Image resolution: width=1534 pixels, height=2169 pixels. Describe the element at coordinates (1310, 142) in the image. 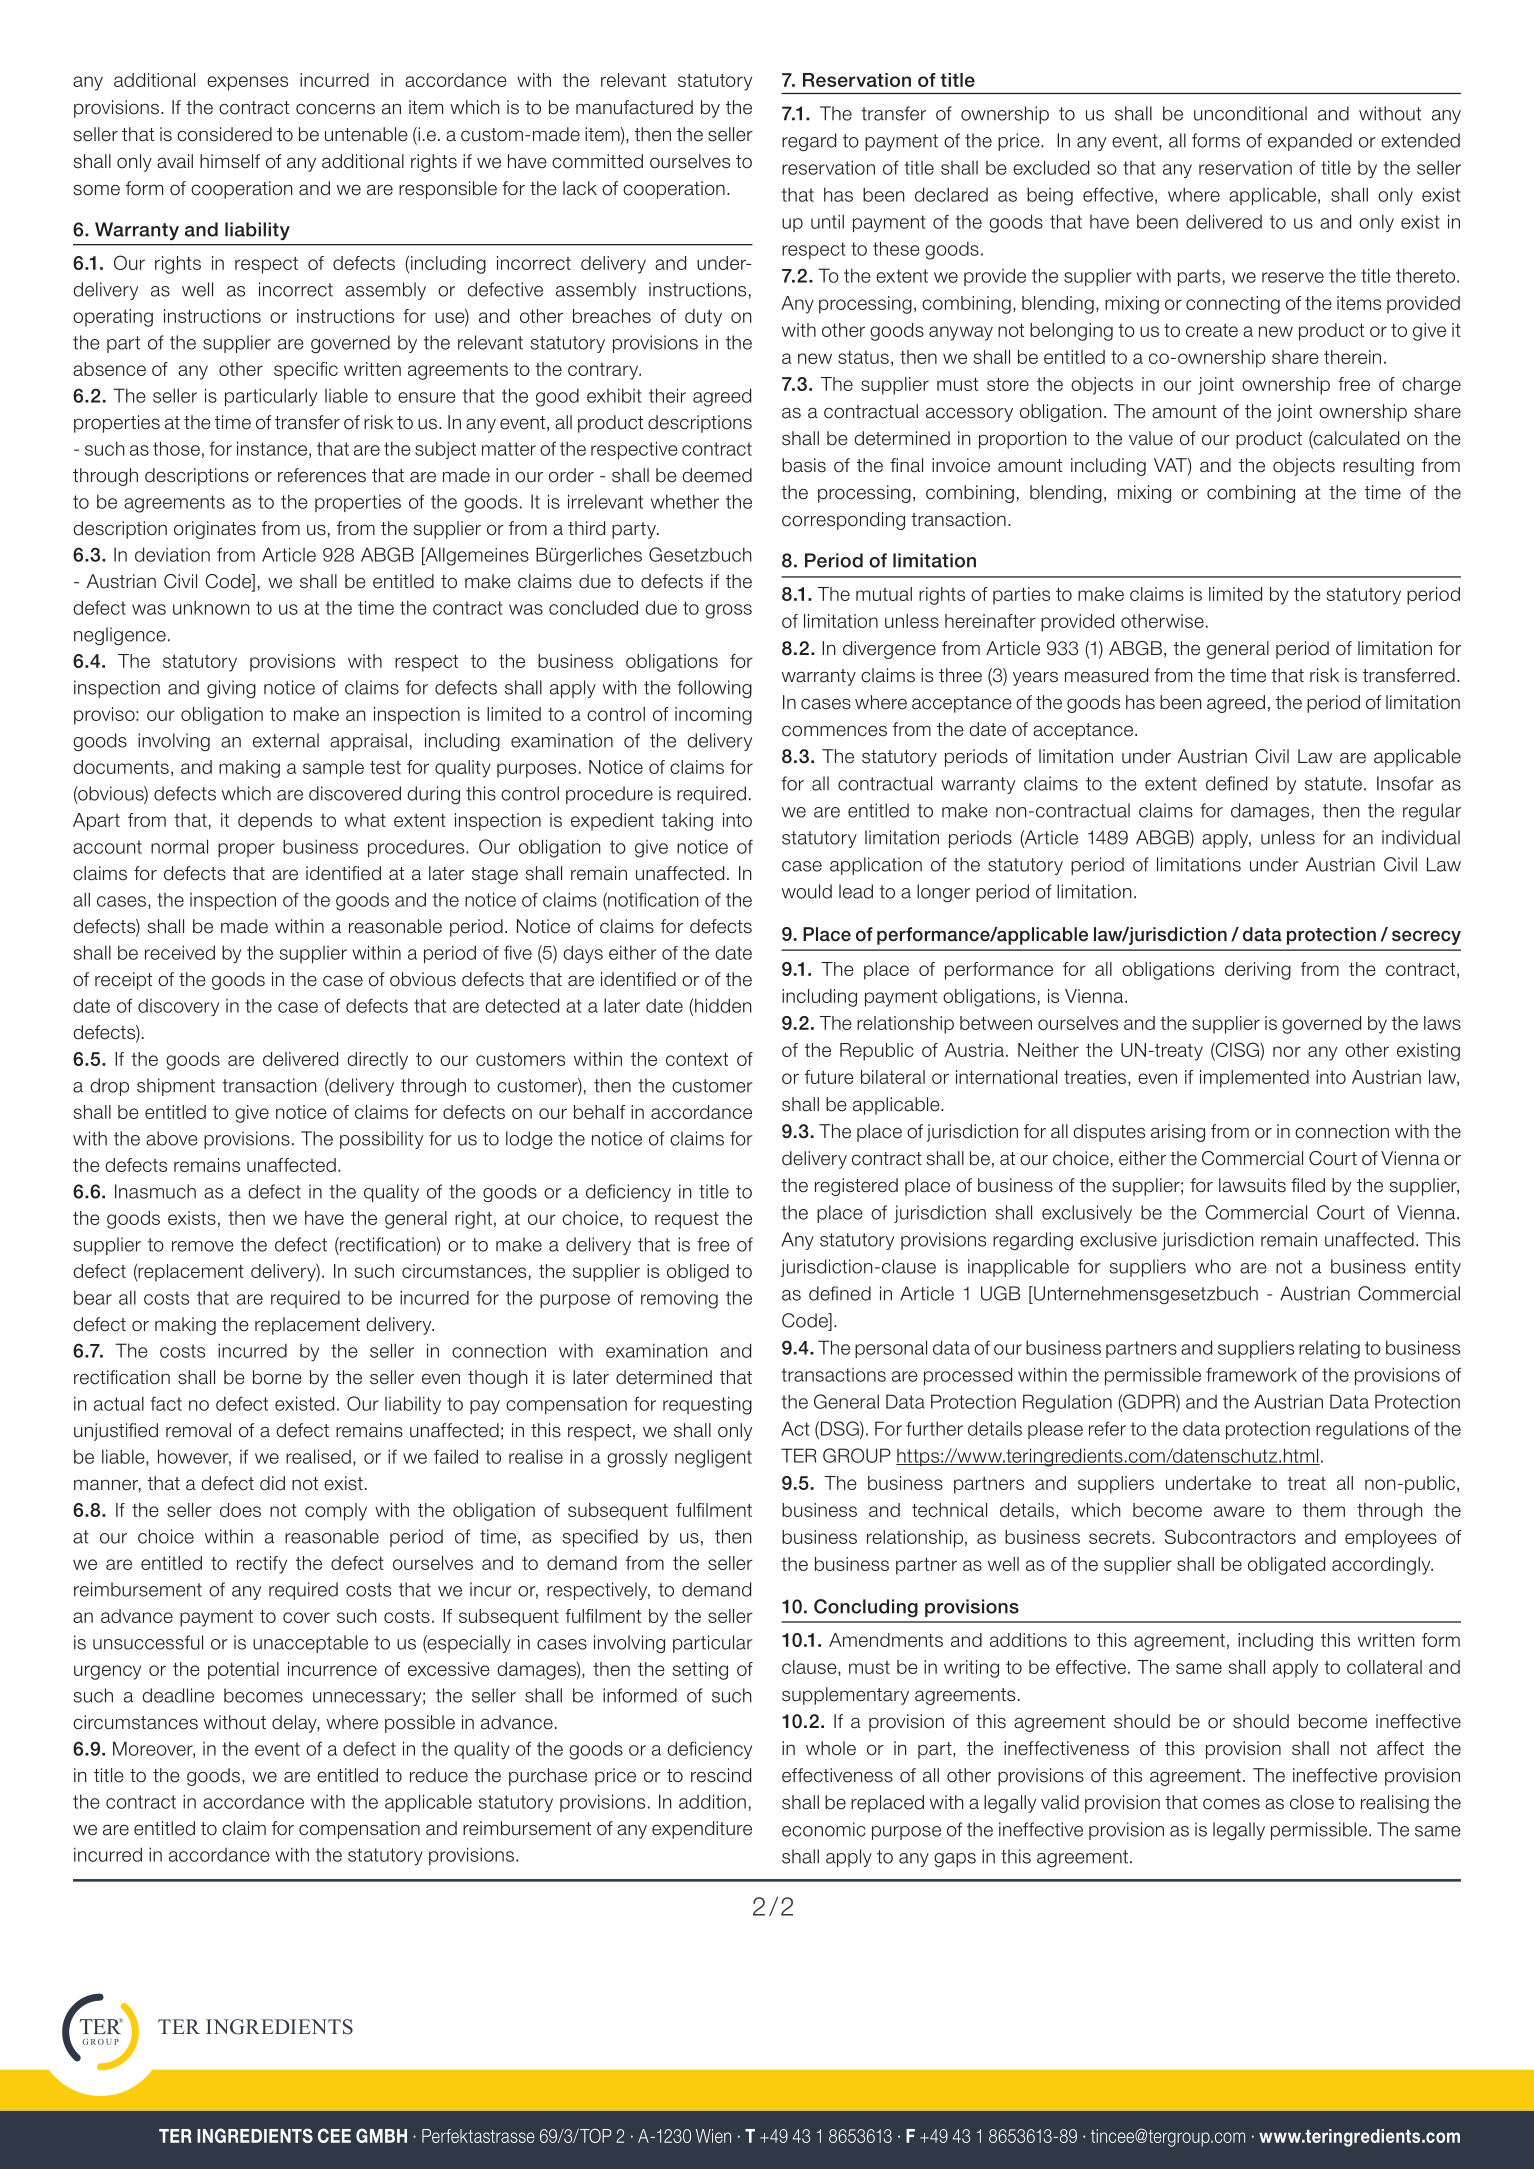

I see `expanded` at that location.
